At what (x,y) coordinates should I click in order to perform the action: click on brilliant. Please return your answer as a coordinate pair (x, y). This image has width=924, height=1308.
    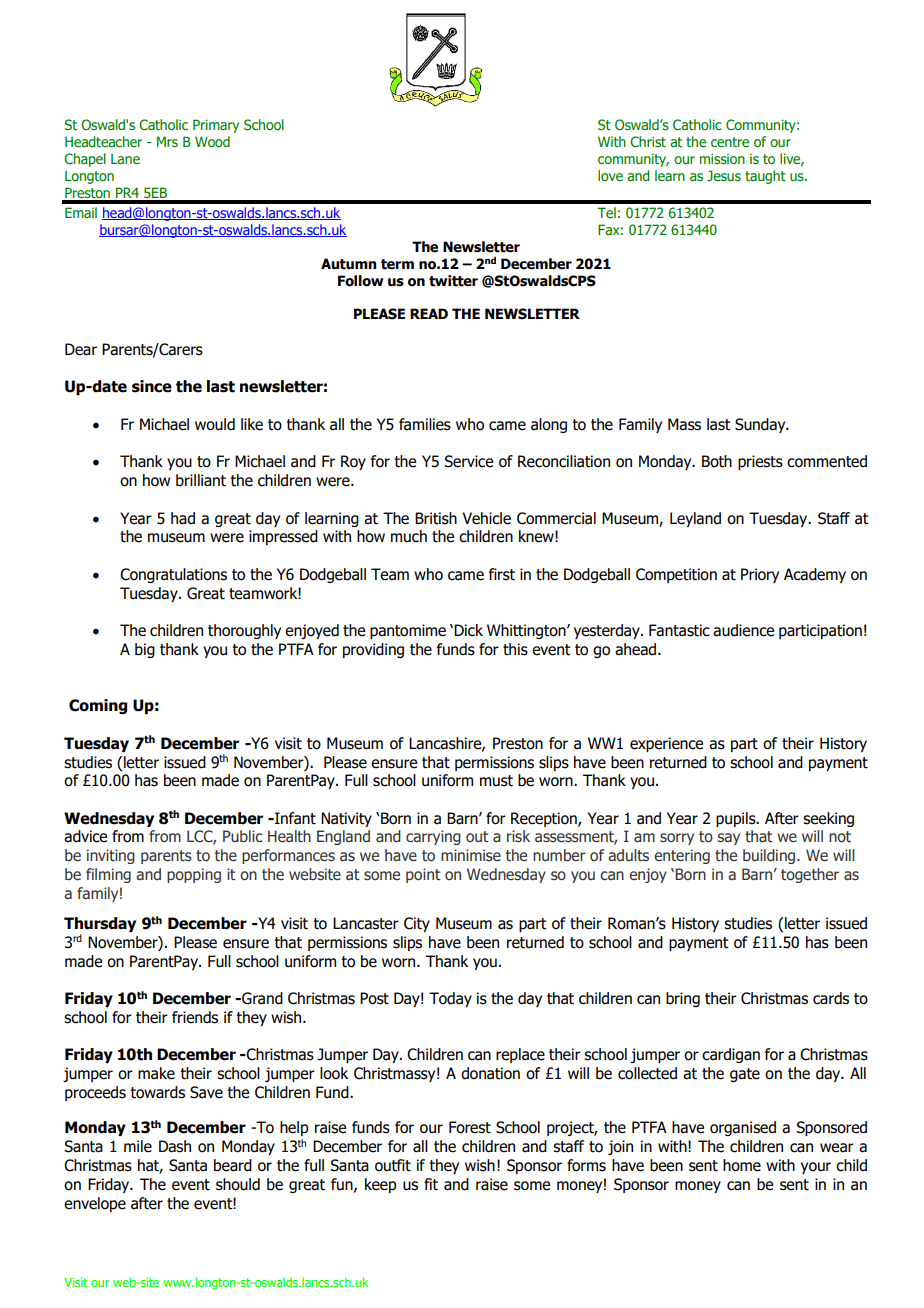
    Looking at the image, I should click on (201, 480).
